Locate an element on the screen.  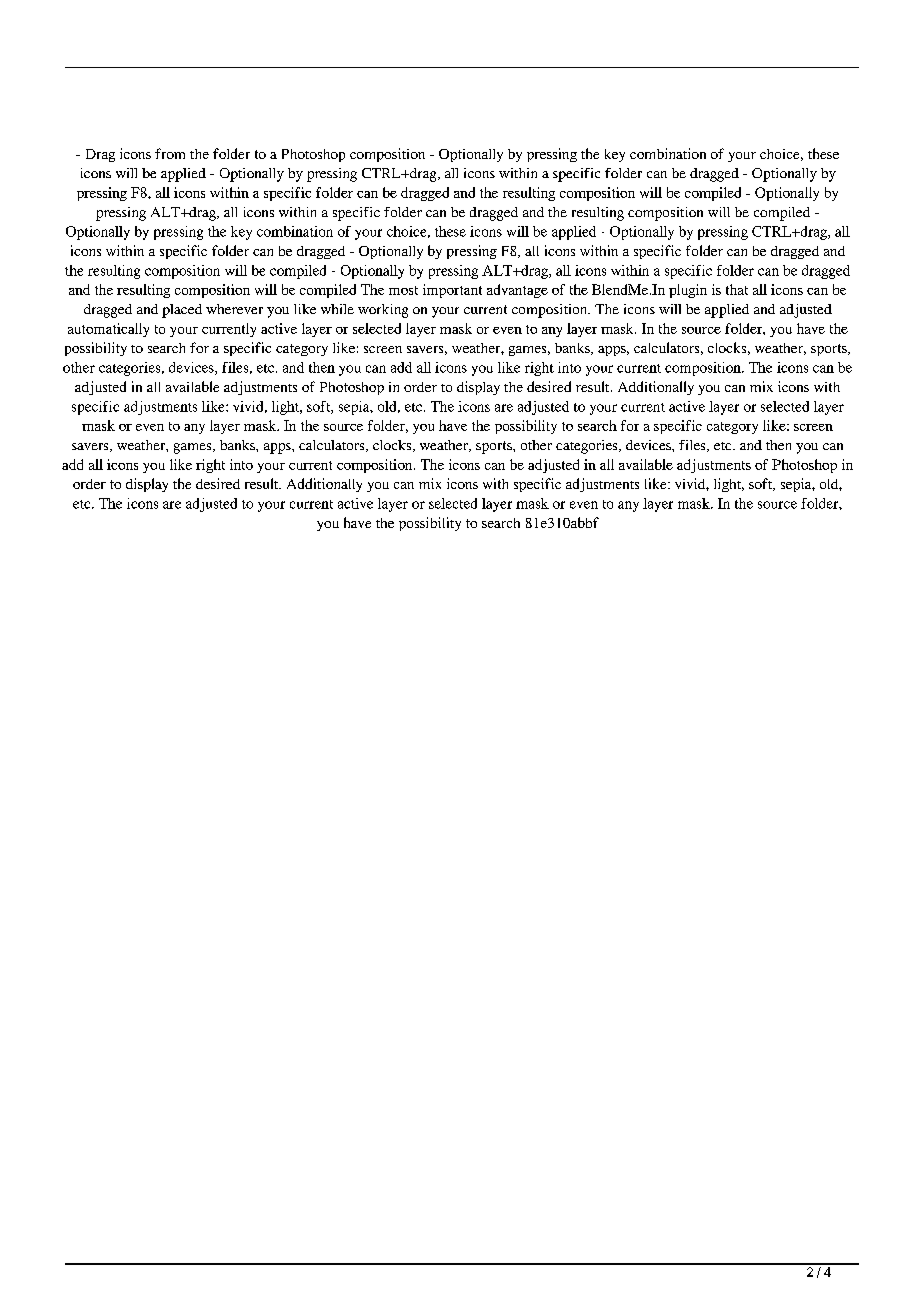
important is located at coordinates (452, 291).
